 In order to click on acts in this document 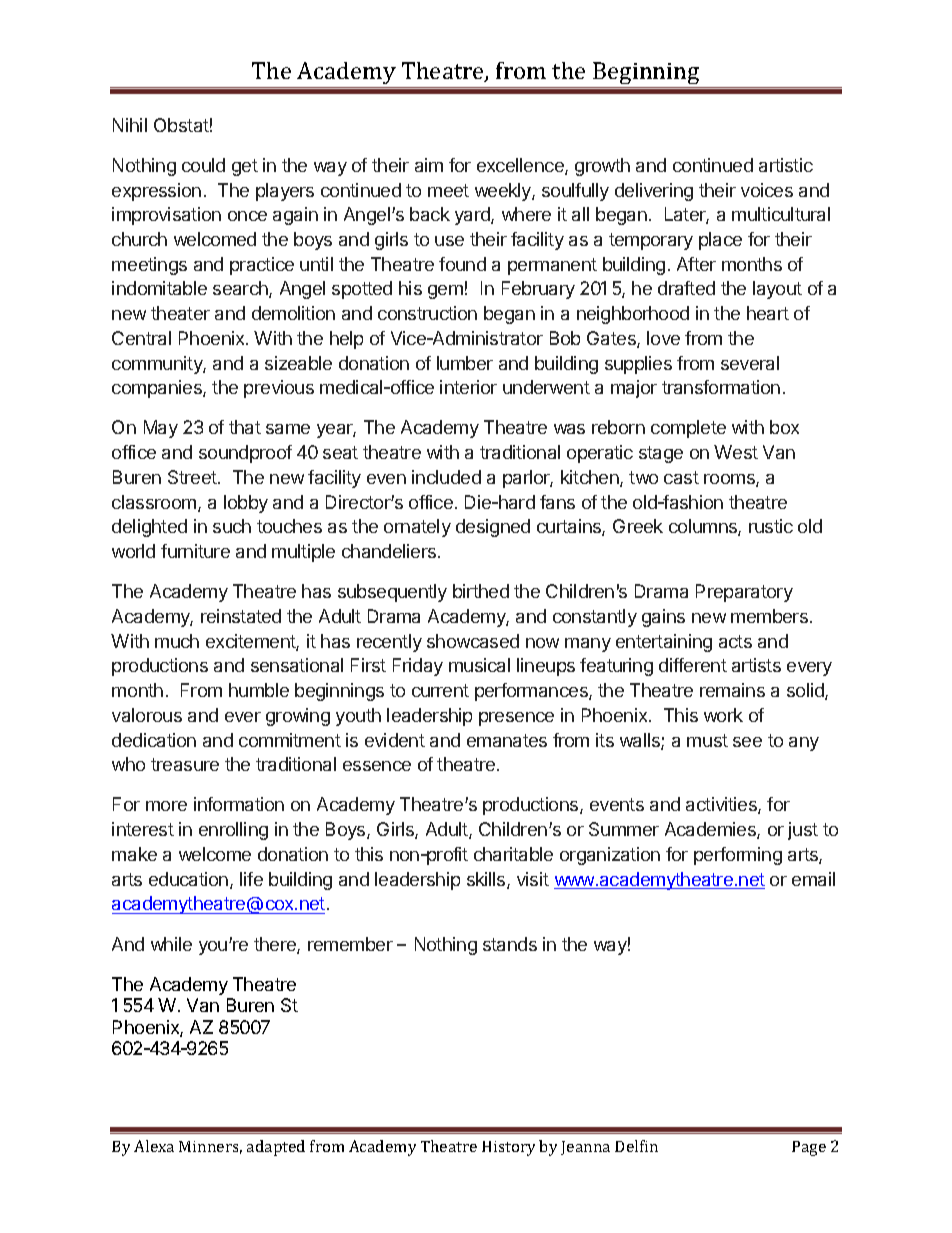, I will do `click(735, 641)`.
